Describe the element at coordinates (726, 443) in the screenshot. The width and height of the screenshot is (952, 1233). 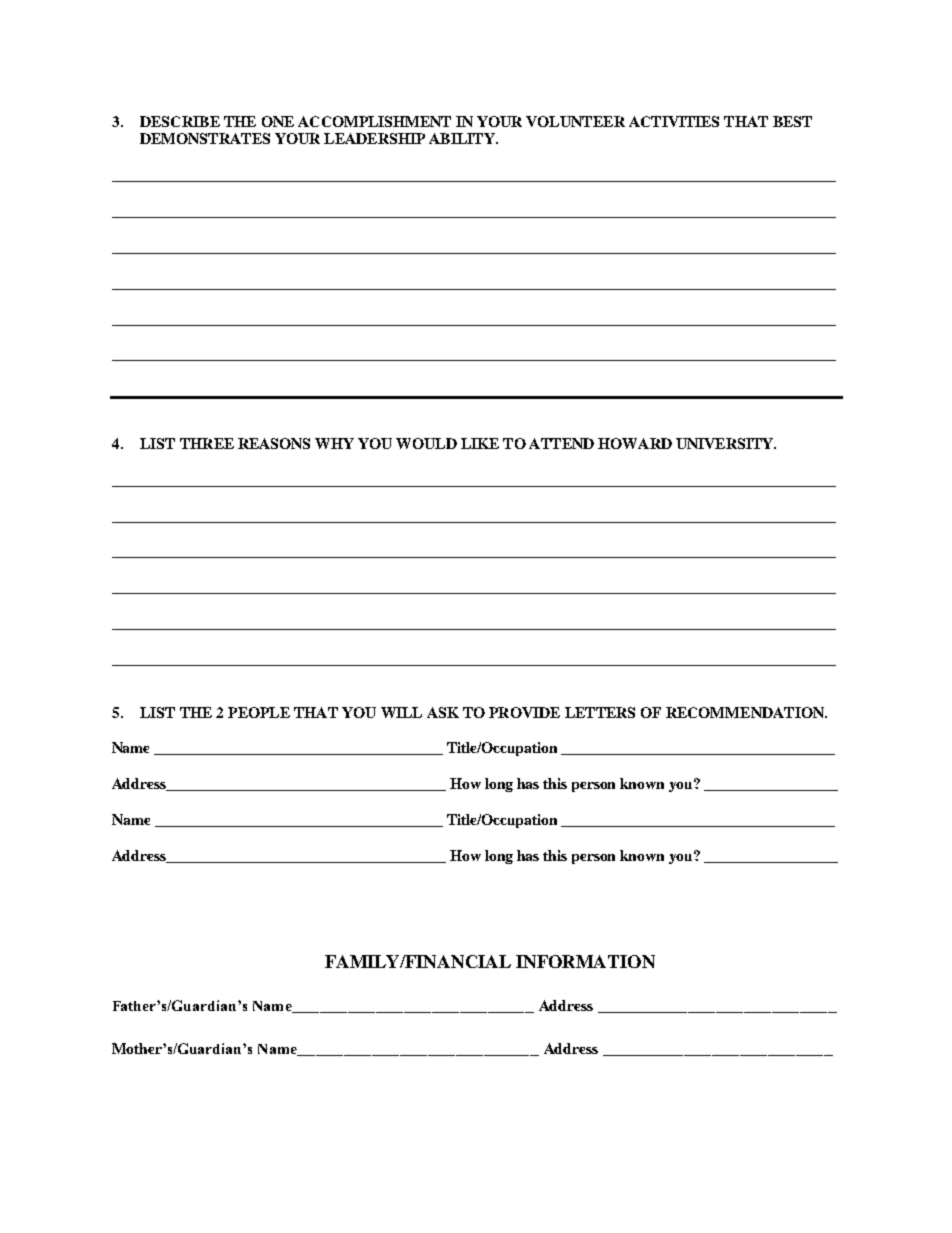
I see `UNIVERSITY` at that location.
